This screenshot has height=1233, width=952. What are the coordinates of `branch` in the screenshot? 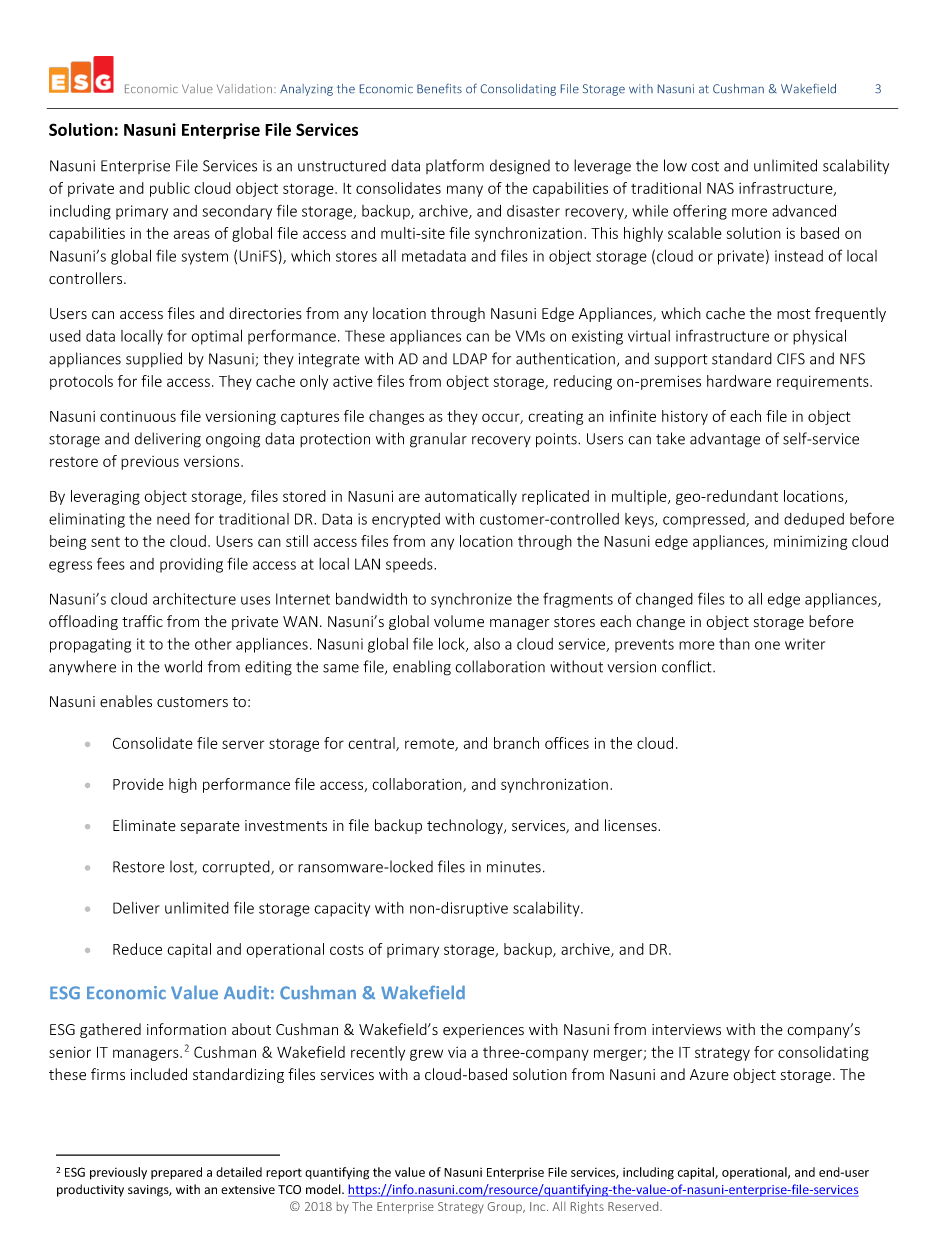 It's located at (516, 743).
